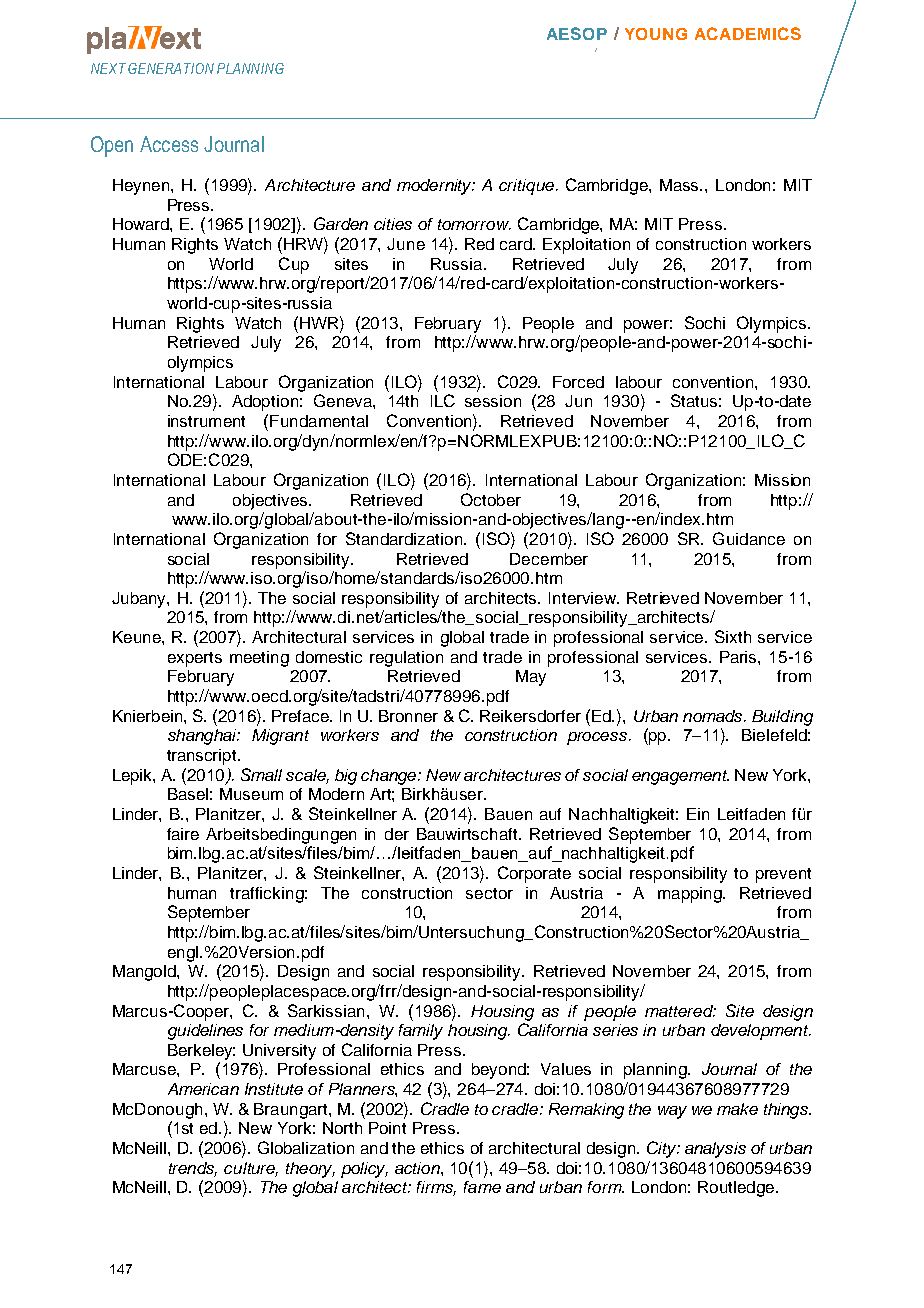 The image size is (924, 1308). I want to click on regulation, so click(406, 659).
